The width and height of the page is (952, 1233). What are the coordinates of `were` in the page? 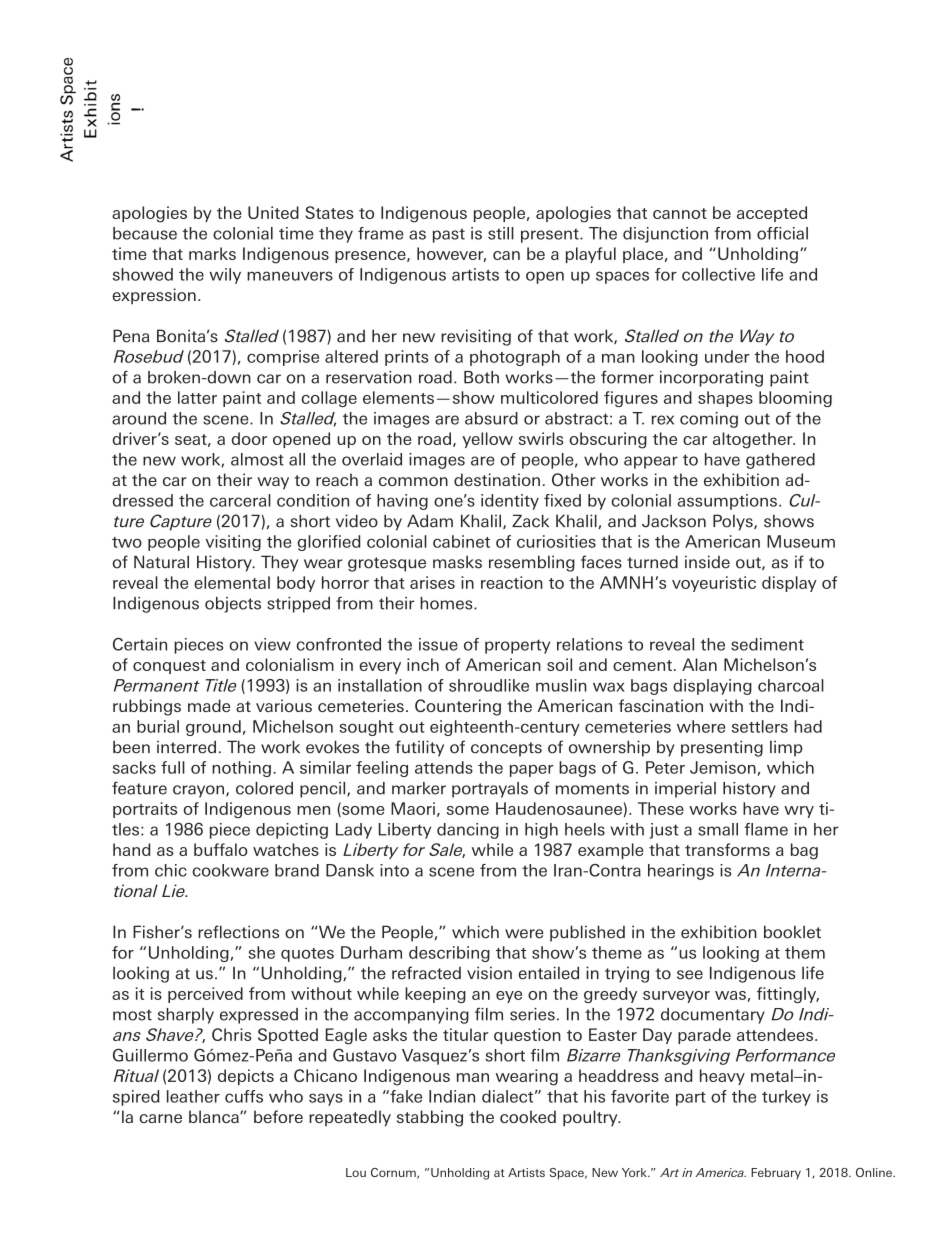 It's located at (524, 934).
